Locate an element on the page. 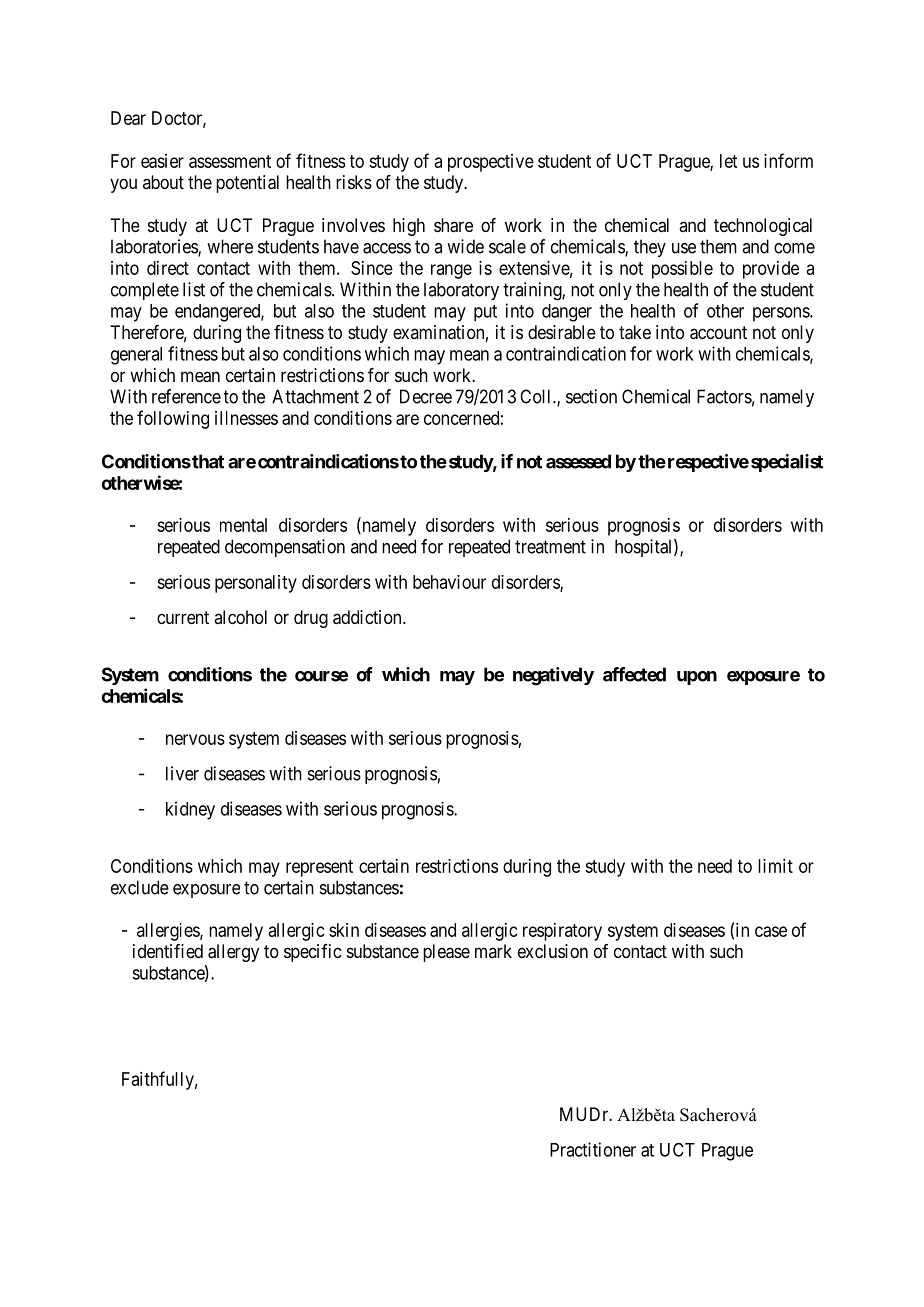 Image resolution: width=924 pixels, height=1307 pixels. inform is located at coordinates (788, 160).
